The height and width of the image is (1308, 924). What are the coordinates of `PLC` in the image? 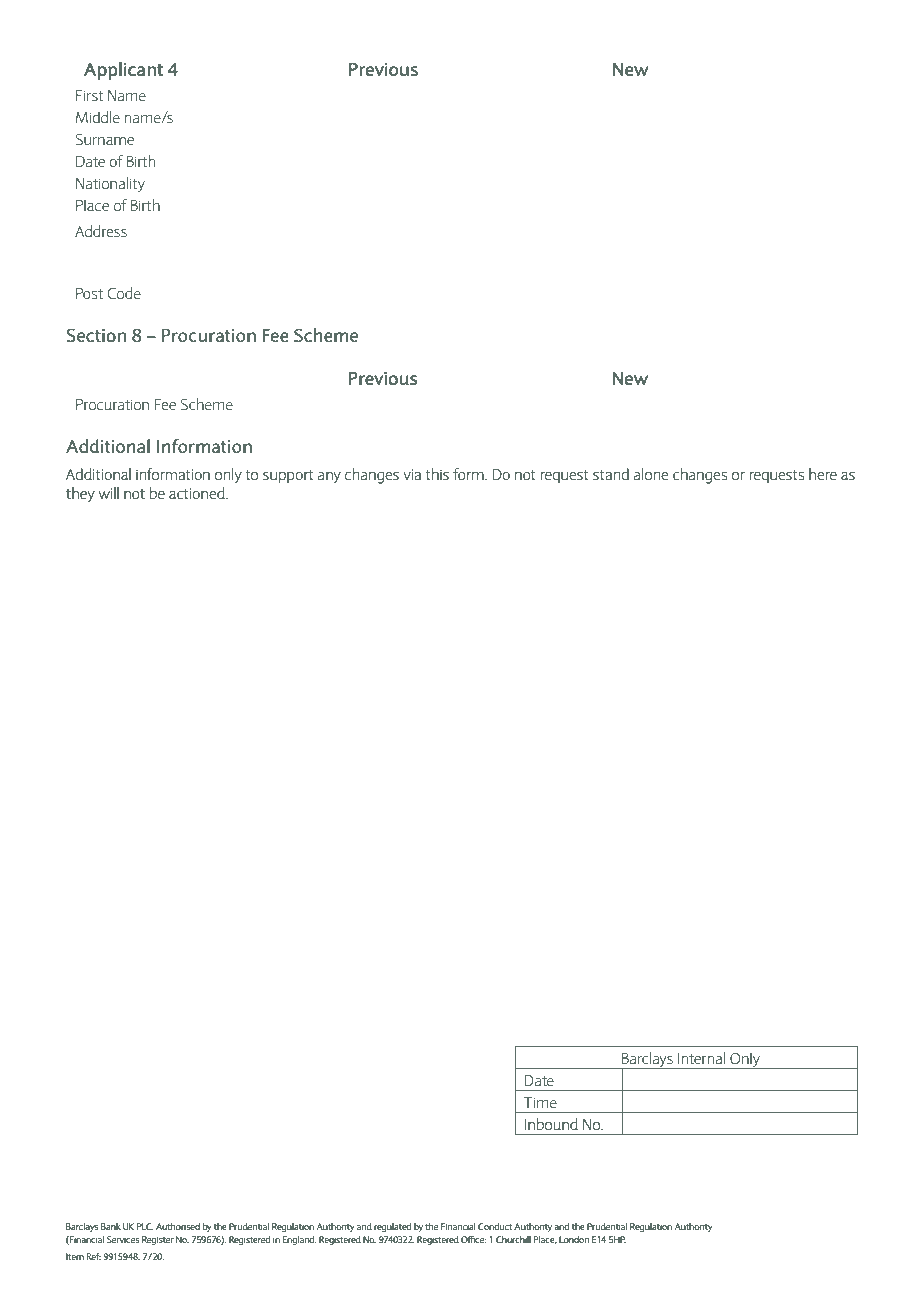 It's located at (145, 1226).
